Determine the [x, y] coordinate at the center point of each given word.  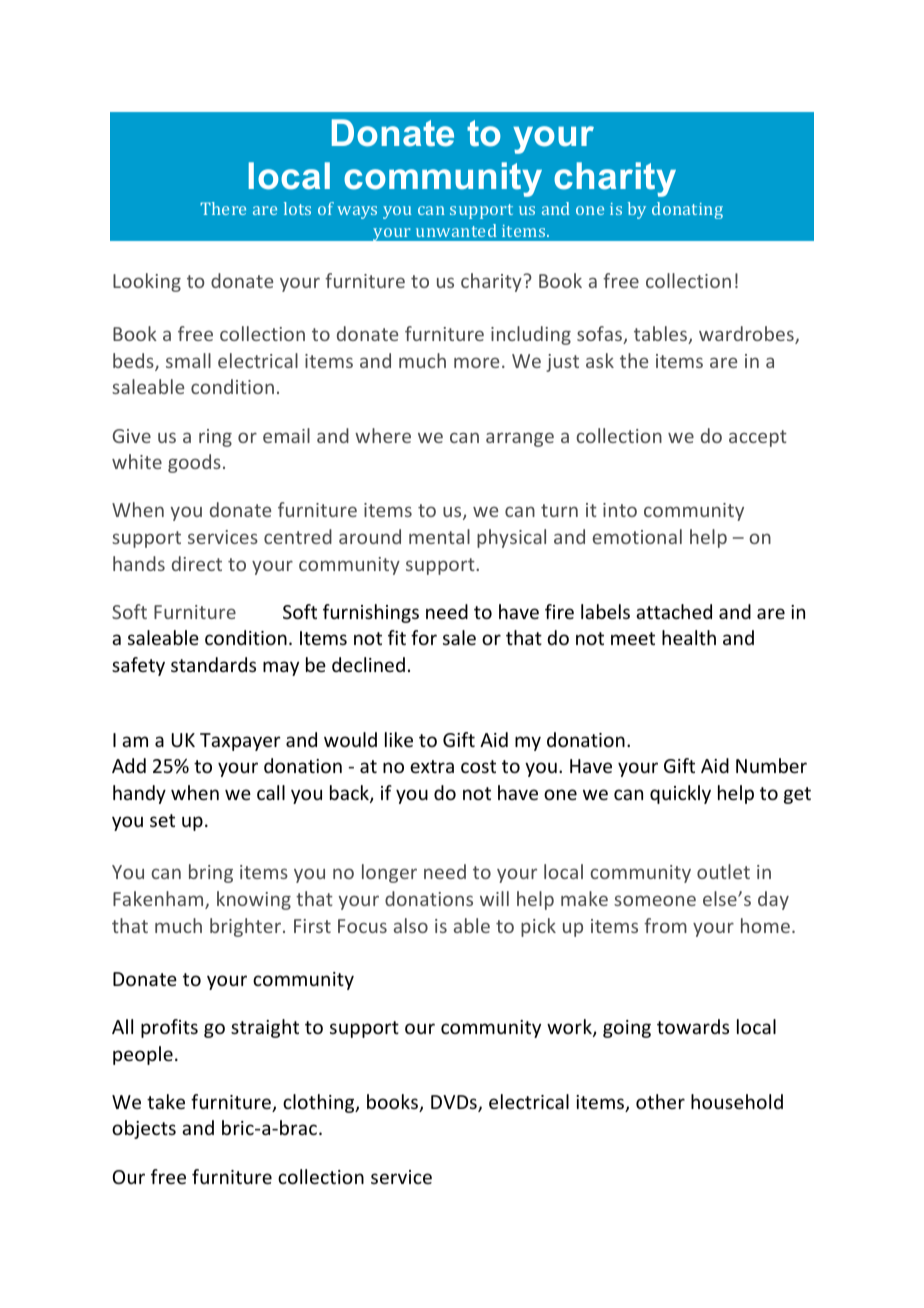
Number [771, 765]
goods [194, 463]
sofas [600, 335]
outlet [723, 871]
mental [439, 536]
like [399, 739]
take [166, 1101]
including [531, 335]
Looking [147, 282]
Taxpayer [240, 742]
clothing [320, 1103]
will [494, 898]
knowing [254, 900]
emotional [637, 536]
